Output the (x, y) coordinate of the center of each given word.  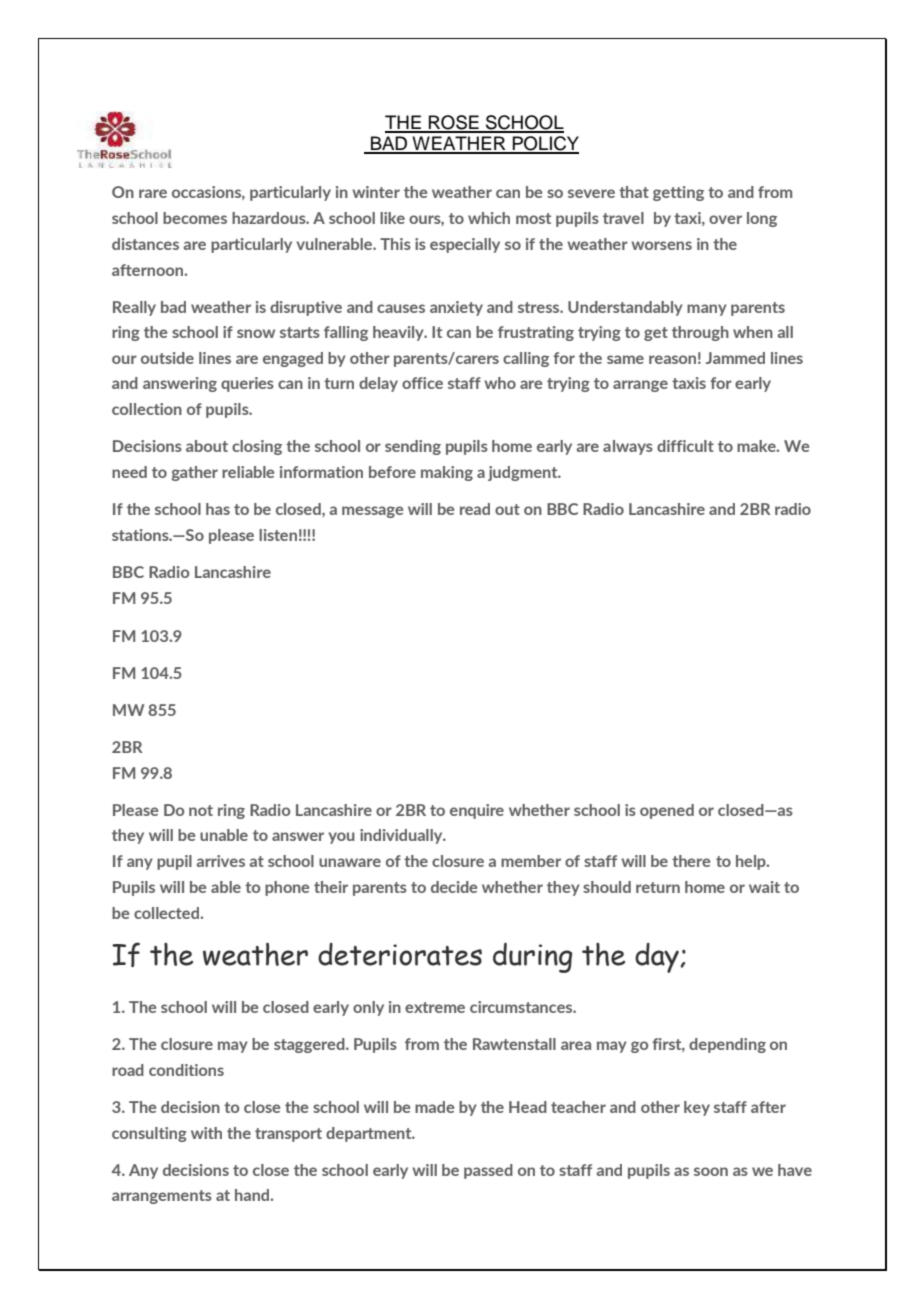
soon (711, 1171)
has (218, 509)
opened (667, 811)
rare (153, 193)
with (206, 1133)
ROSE (454, 123)
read (475, 509)
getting (678, 193)
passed (488, 1171)
